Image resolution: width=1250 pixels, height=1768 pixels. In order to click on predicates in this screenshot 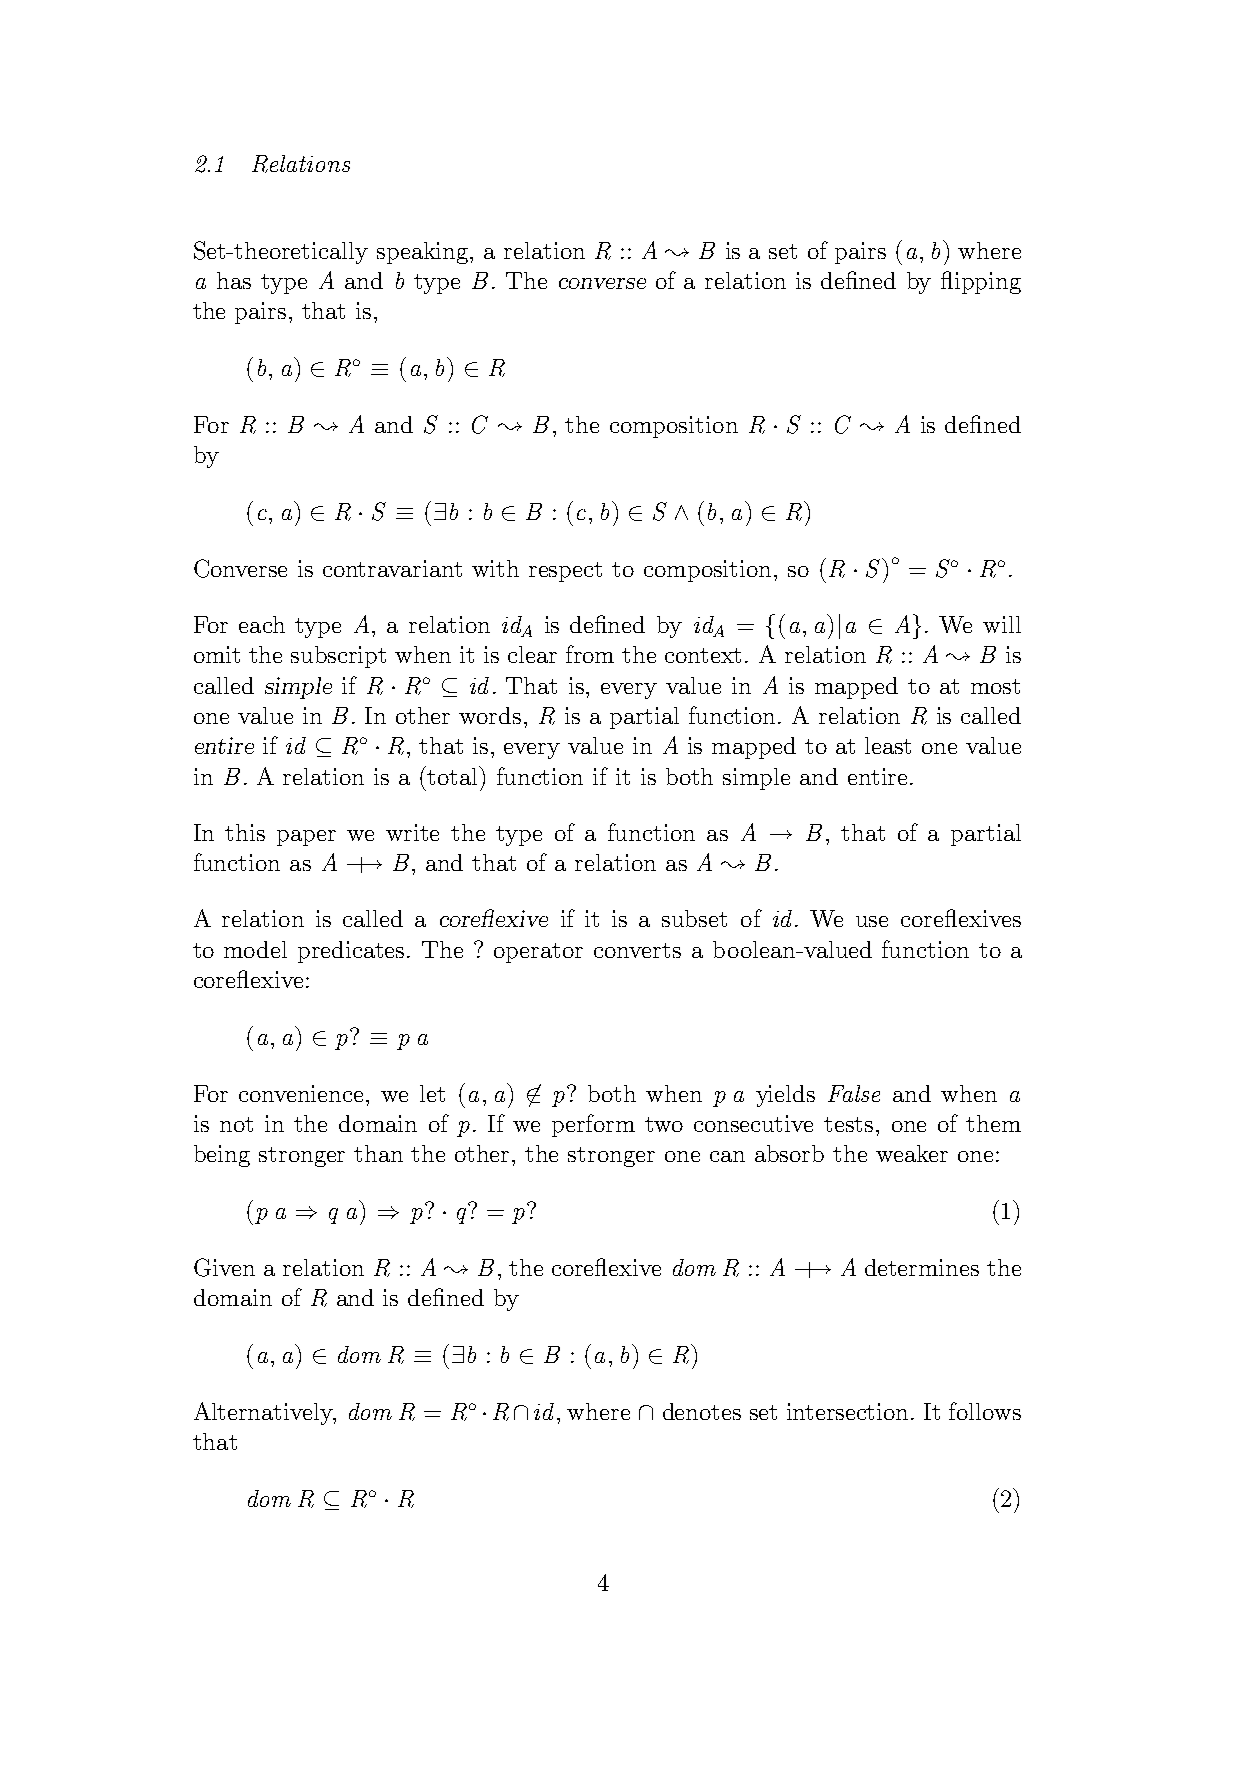, I will do `click(351, 952)`.
